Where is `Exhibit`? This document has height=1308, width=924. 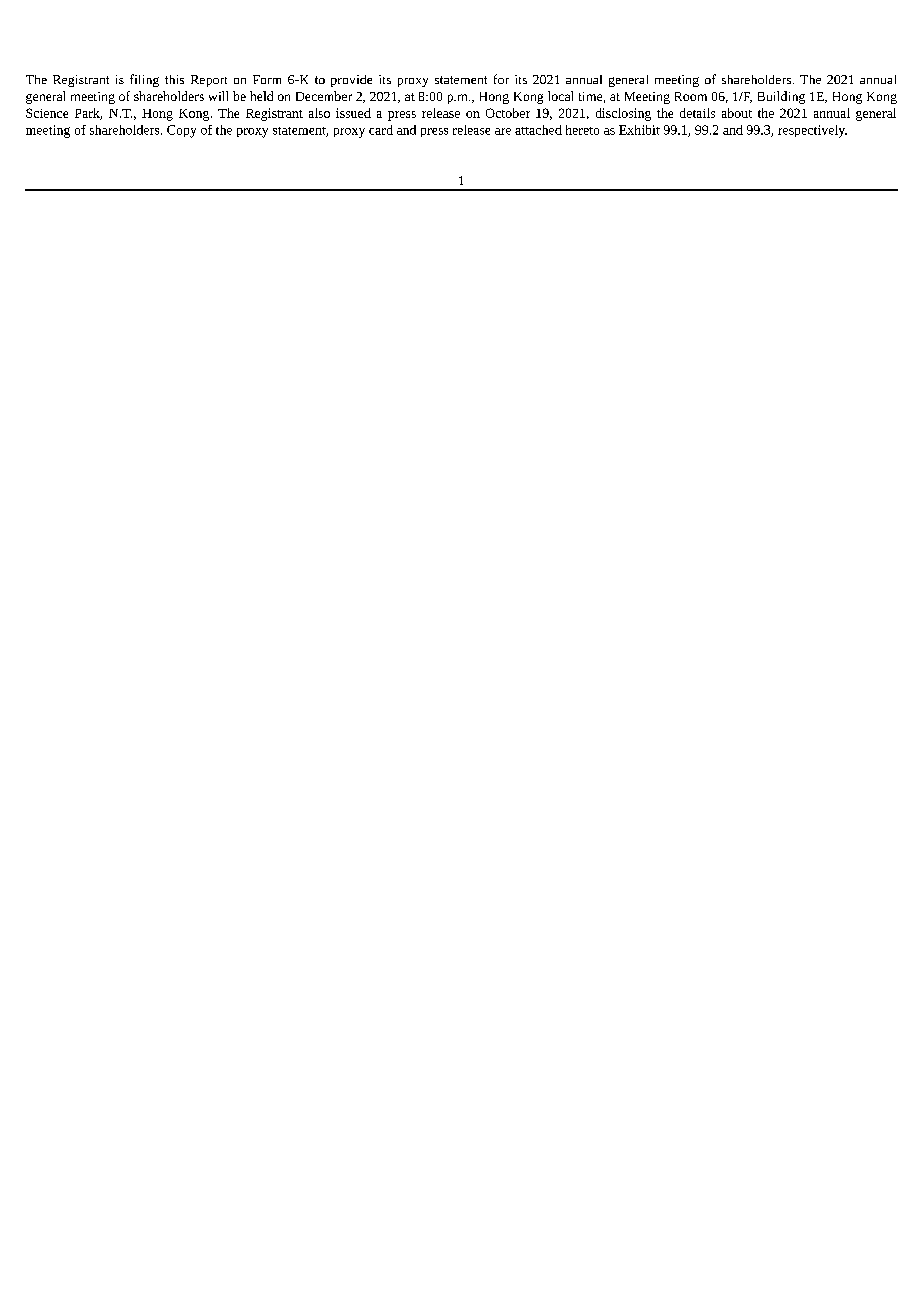
Exhibit is located at coordinates (639, 130).
